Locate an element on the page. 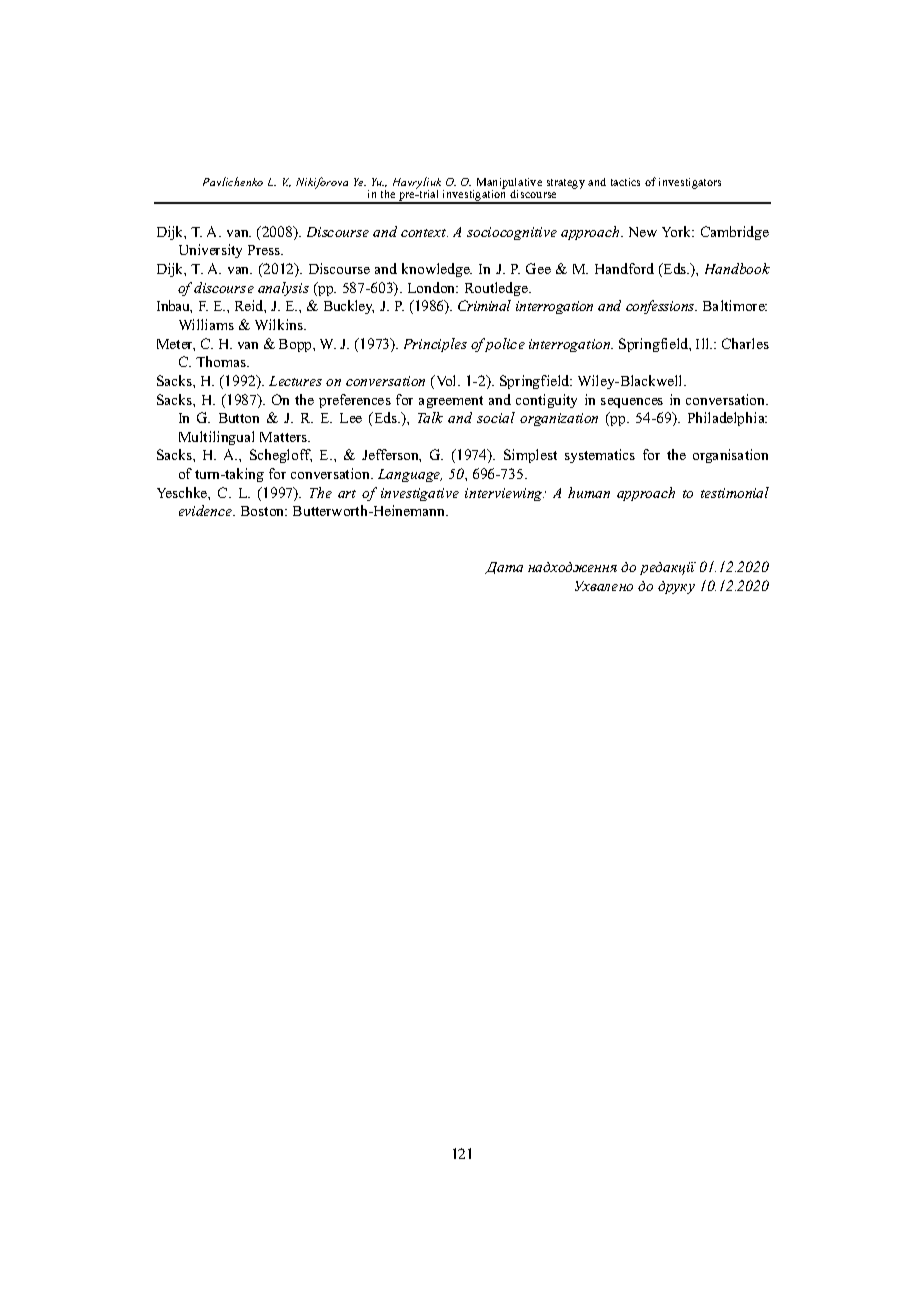  knowledge is located at coordinates (437, 270).
